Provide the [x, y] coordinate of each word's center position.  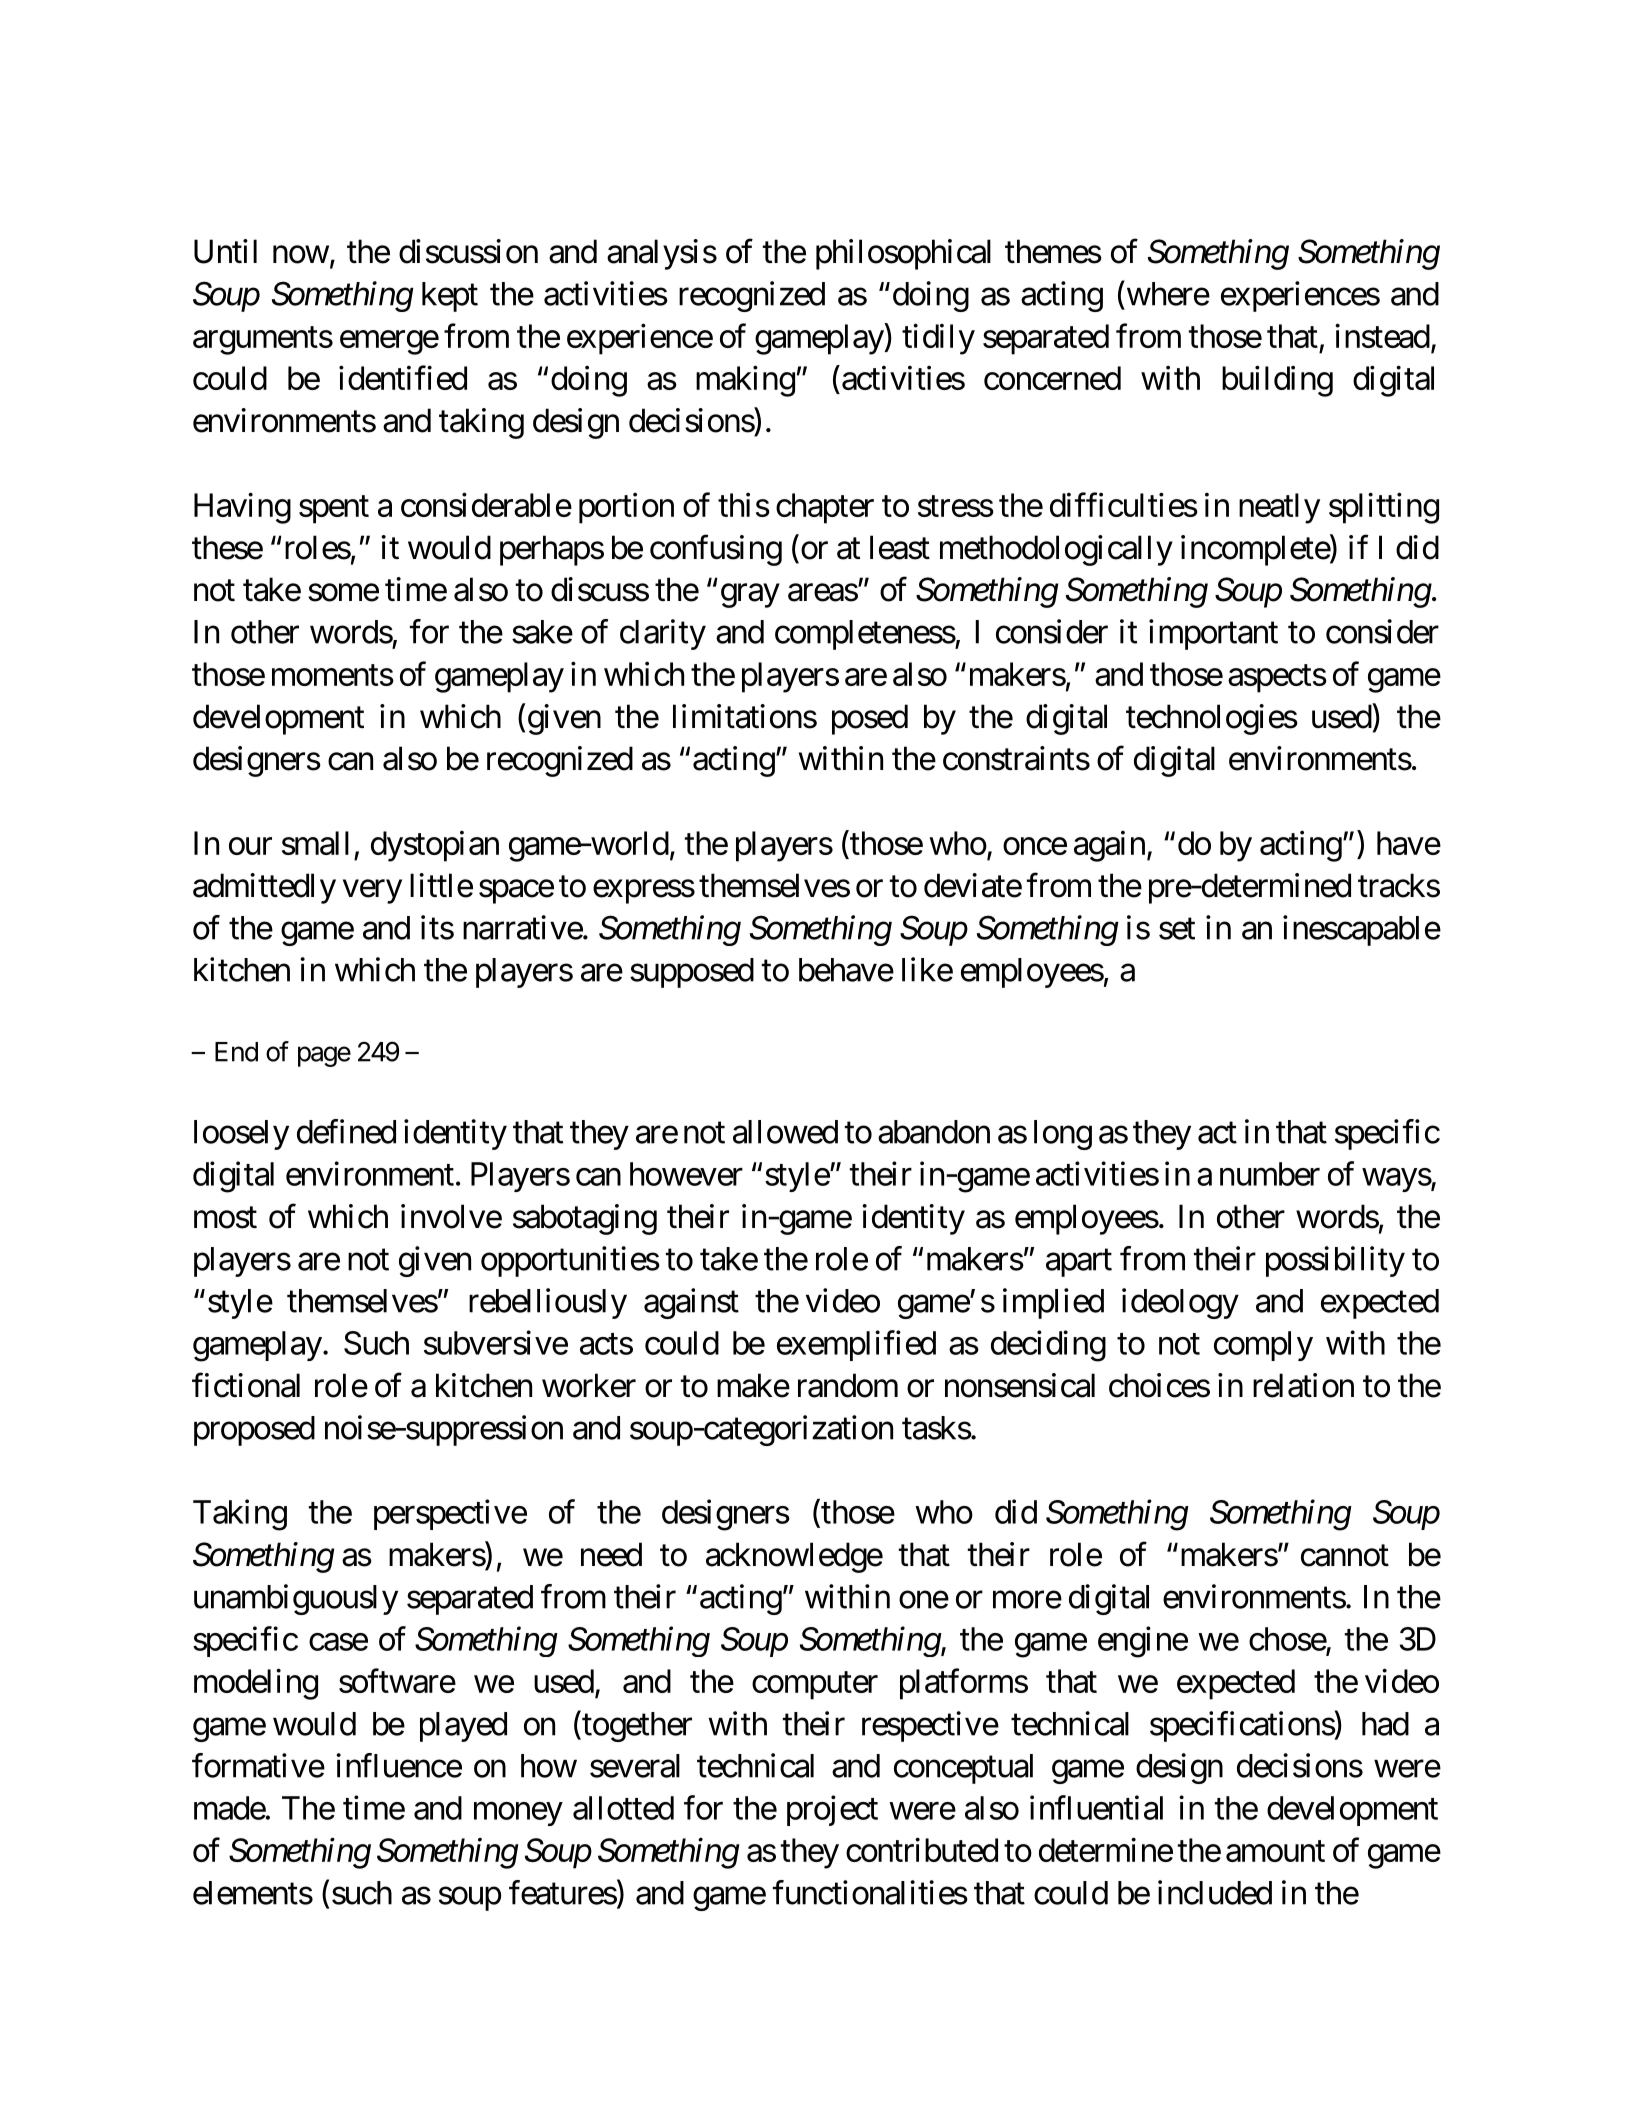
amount [1275, 1851]
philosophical [903, 254]
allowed [785, 1132]
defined [346, 1131]
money [518, 1814]
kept [450, 297]
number [1270, 1174]
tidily [938, 339]
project [832, 1810]
